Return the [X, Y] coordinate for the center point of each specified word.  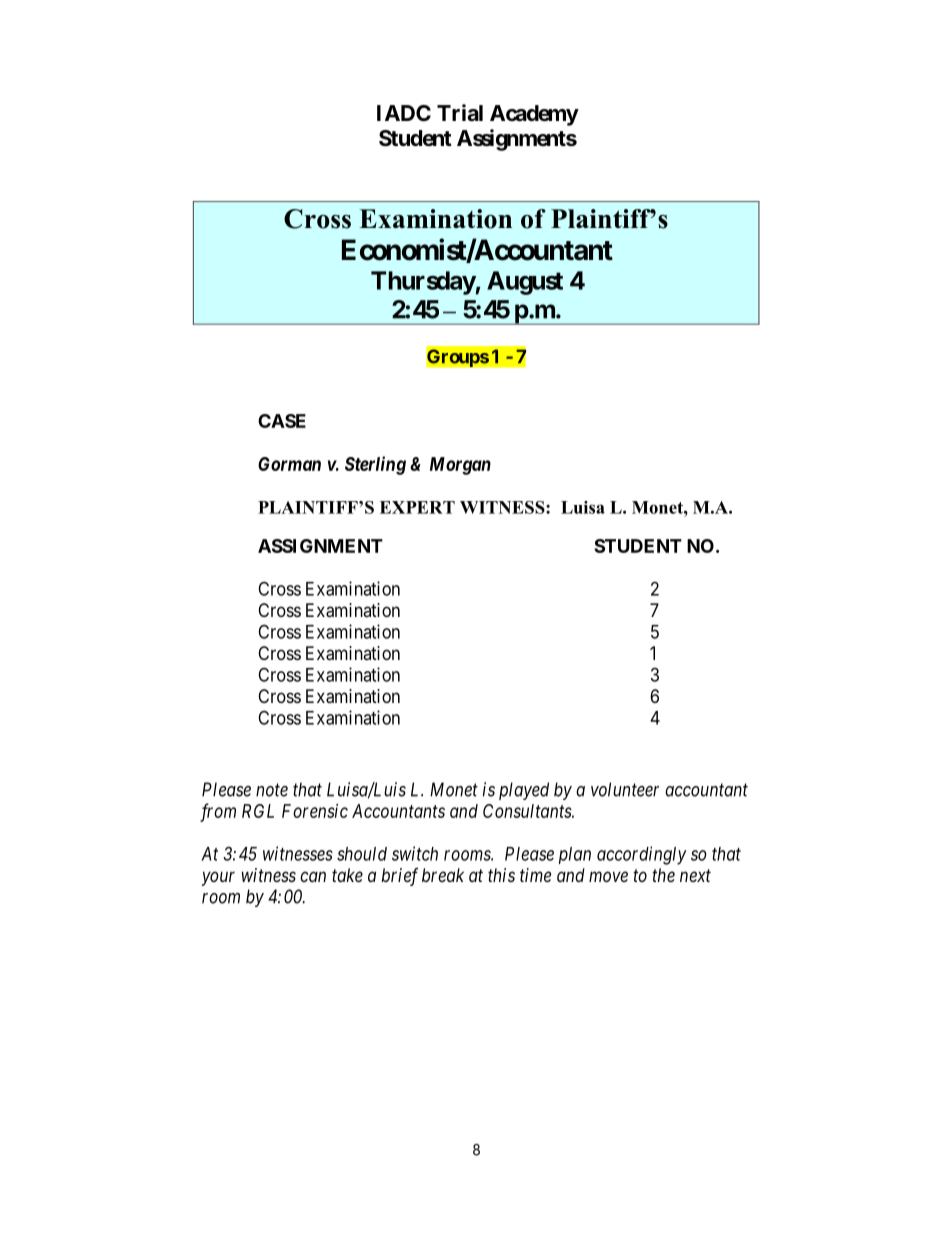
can [313, 876]
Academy [534, 115]
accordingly [642, 855]
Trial [460, 113]
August [525, 283]
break [443, 875]
